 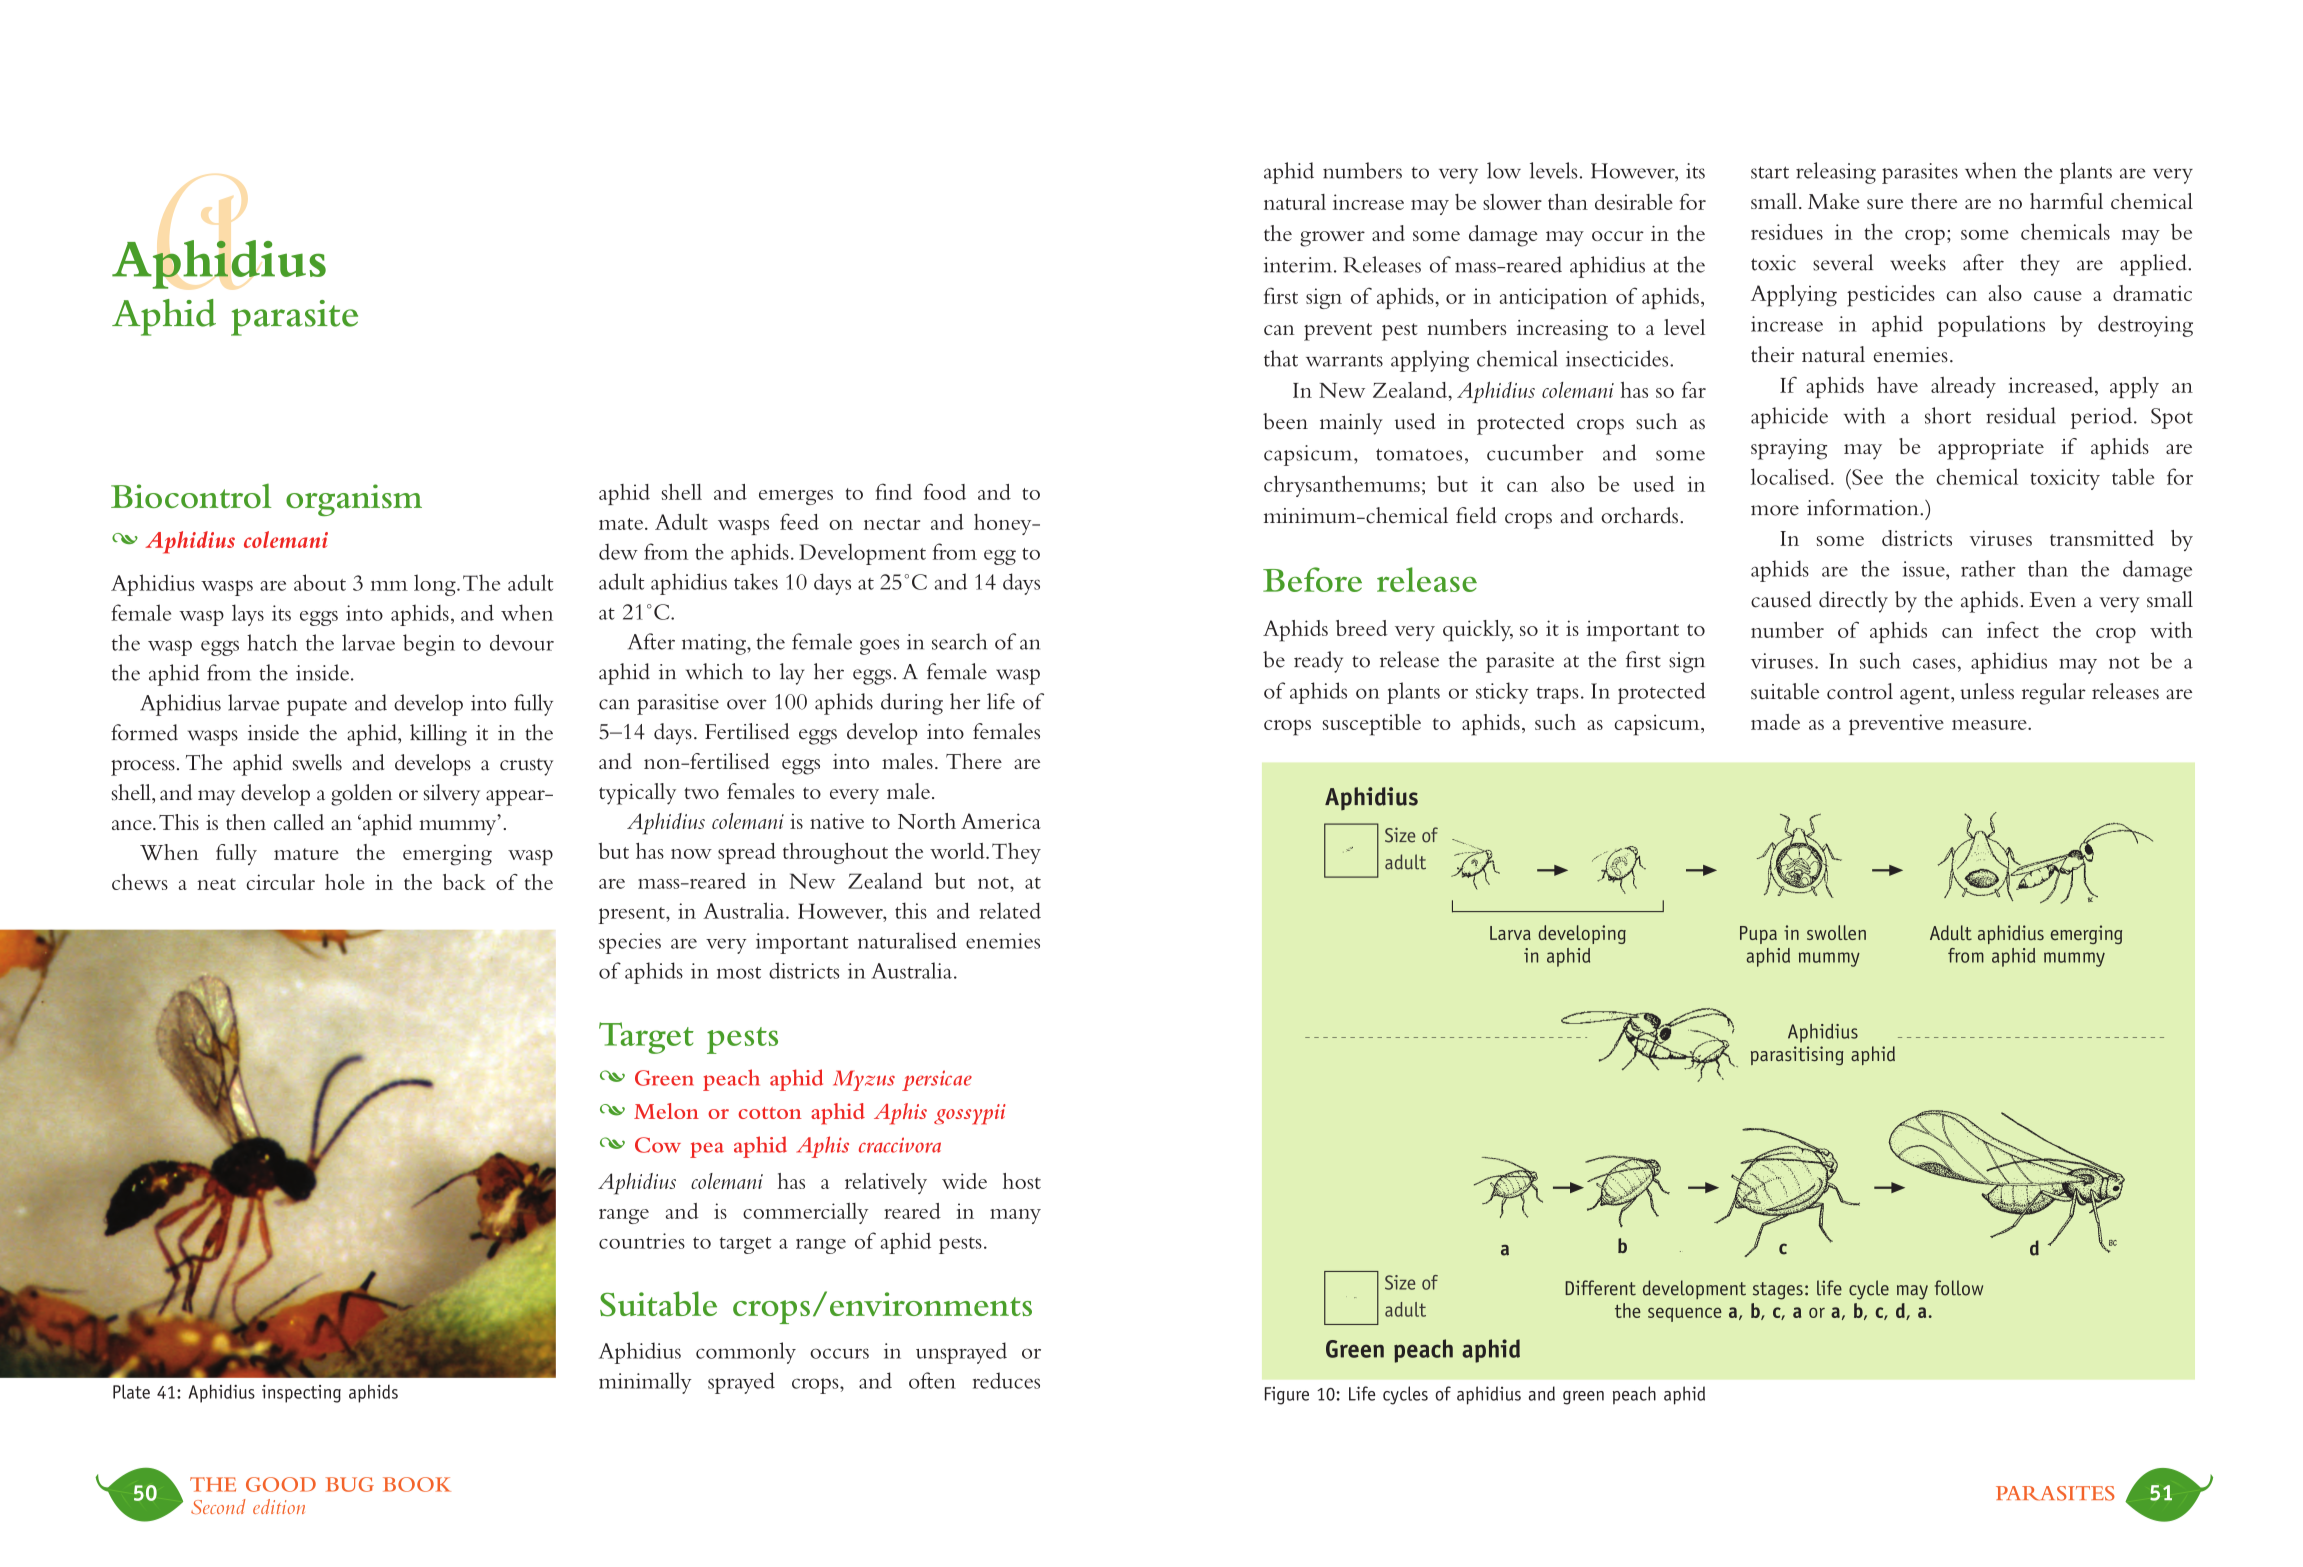 What do you see at coordinates (354, 500) in the screenshot?
I see `organism` at bounding box center [354, 500].
